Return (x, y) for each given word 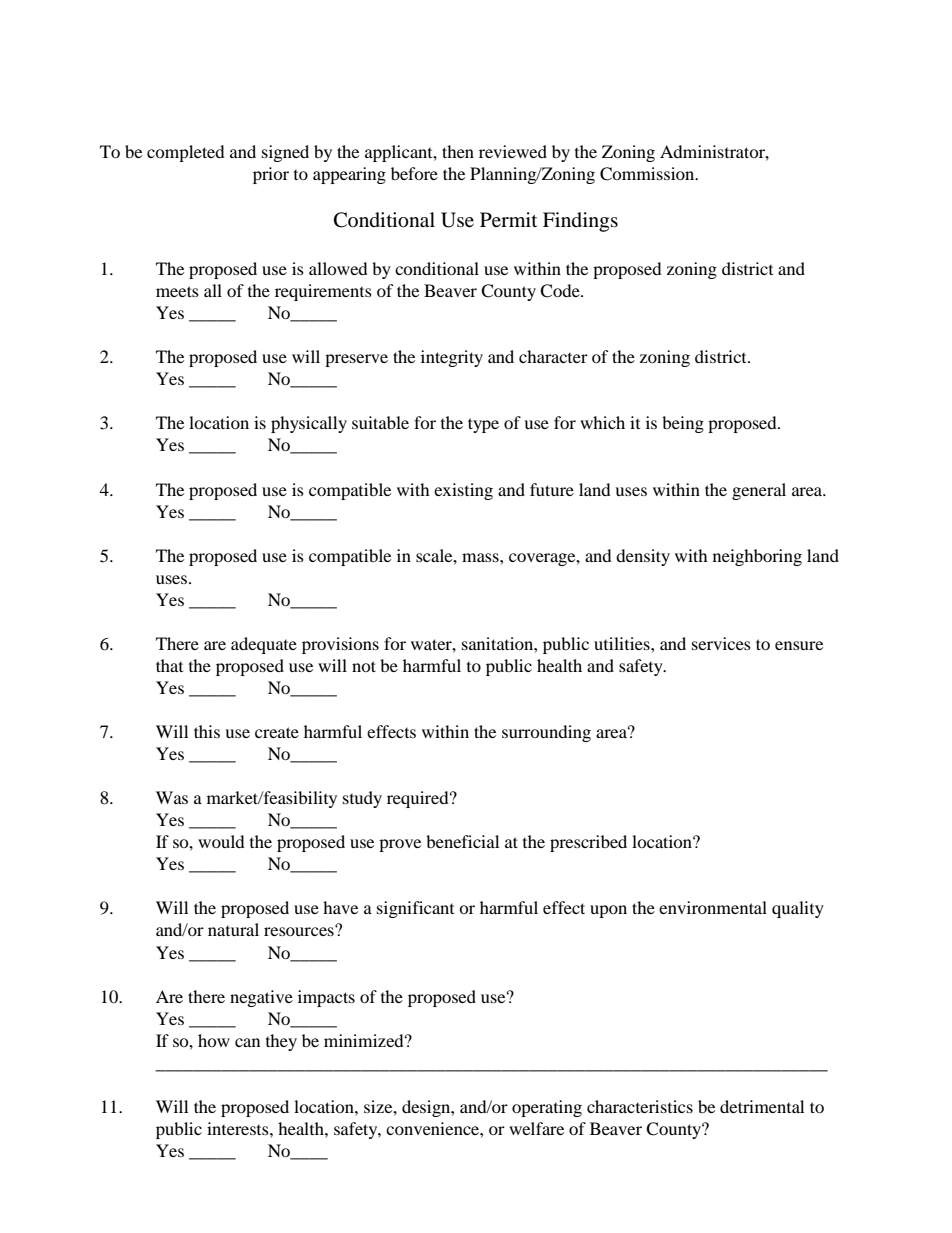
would (221, 841)
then (458, 151)
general (759, 491)
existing (463, 491)
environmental (713, 907)
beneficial (462, 841)
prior (271, 175)
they (281, 1042)
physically (309, 424)
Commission (648, 174)
